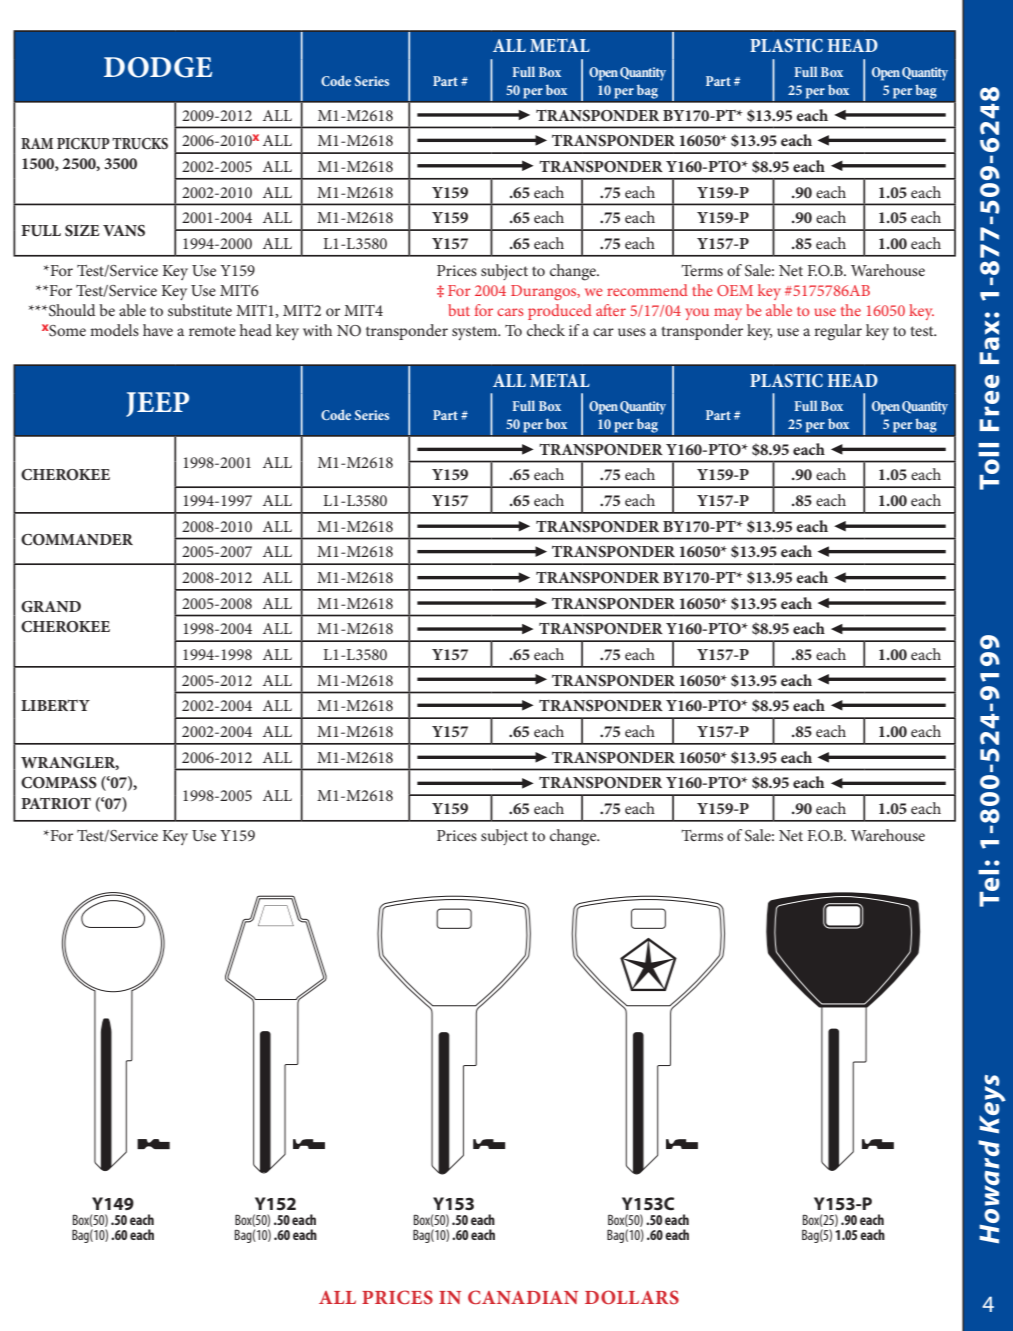 The height and width of the screenshot is (1331, 1013). I want to click on regular, so click(838, 332).
